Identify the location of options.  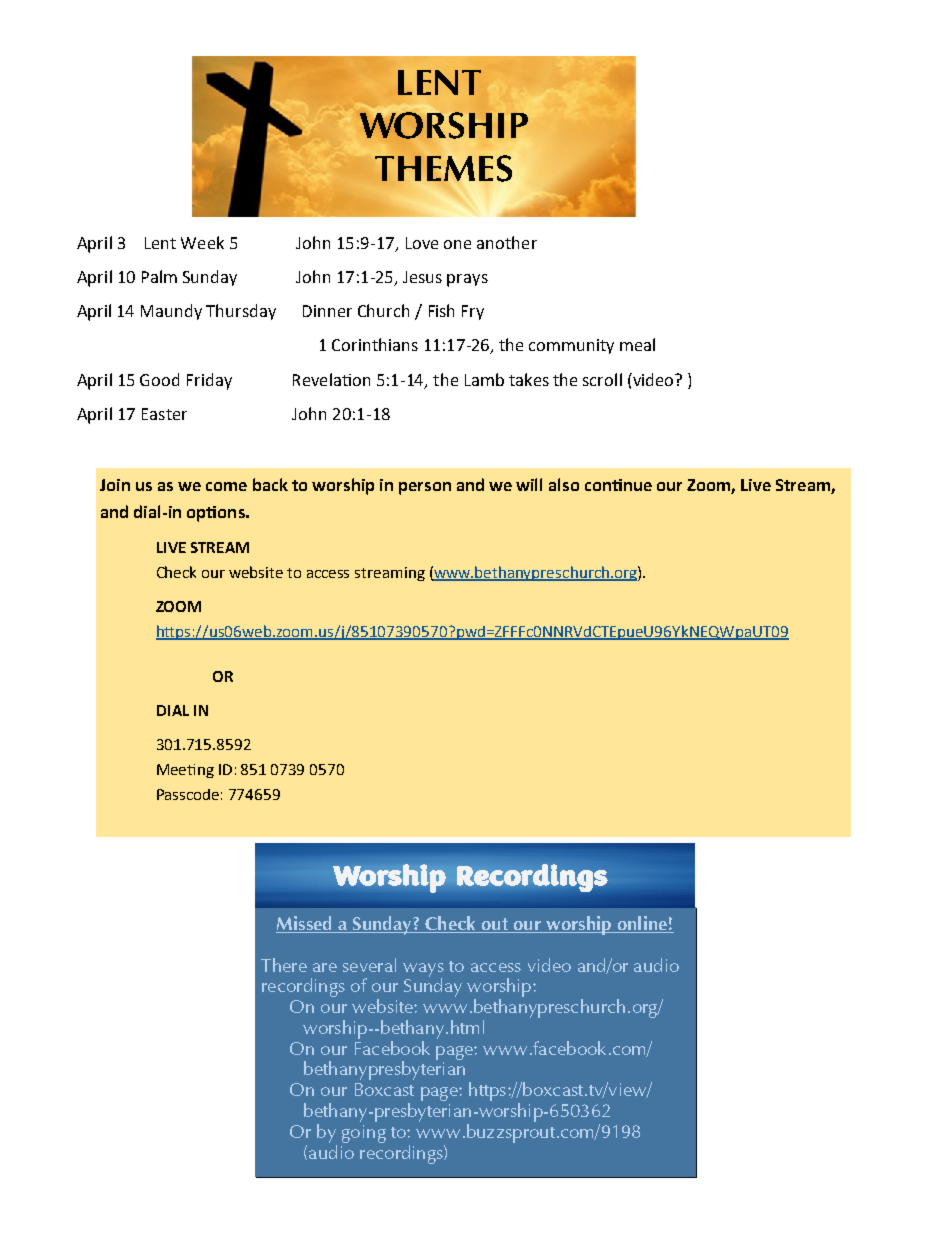
(217, 514).
